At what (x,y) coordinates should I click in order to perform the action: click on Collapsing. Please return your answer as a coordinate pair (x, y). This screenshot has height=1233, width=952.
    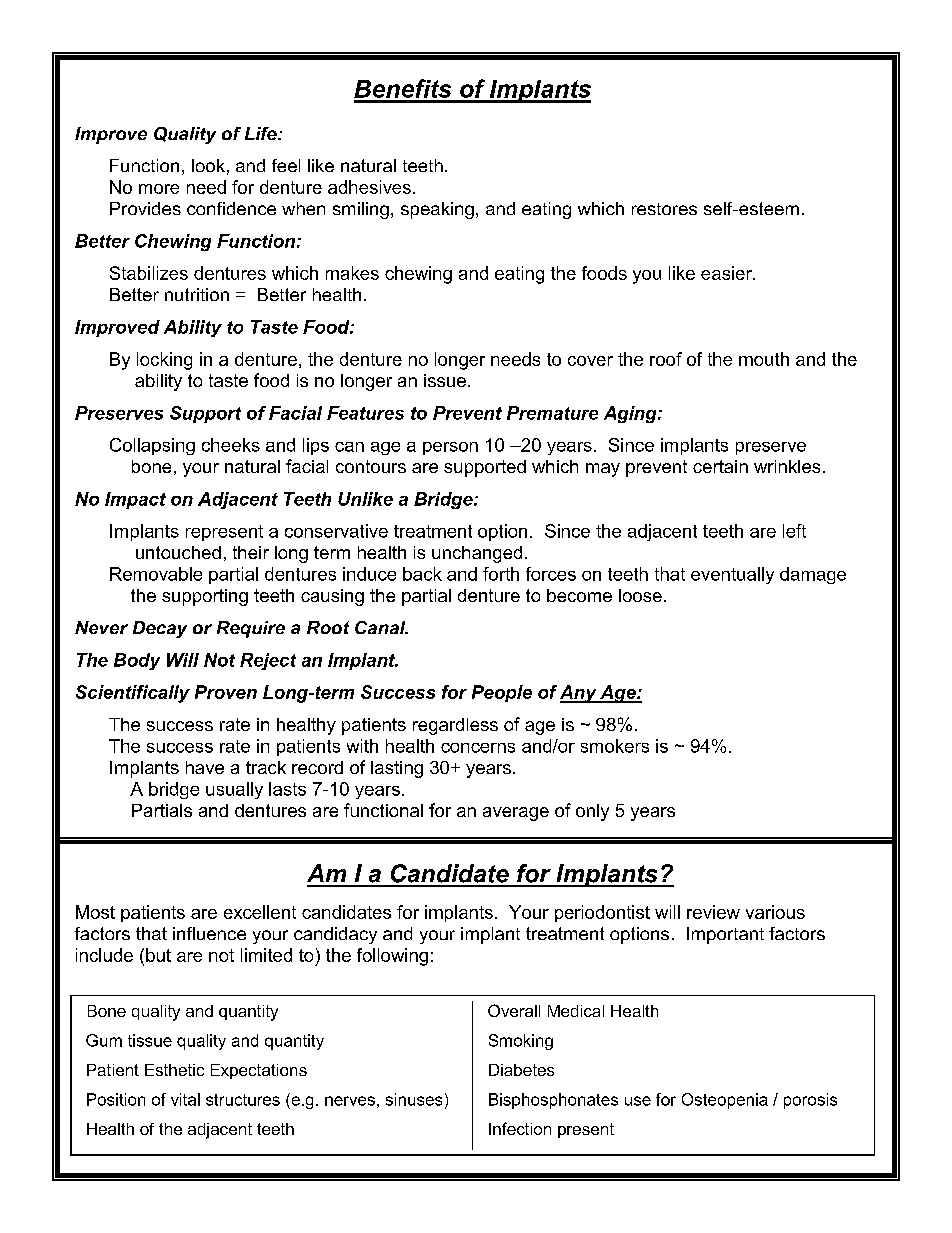
    Looking at the image, I should click on (152, 446).
